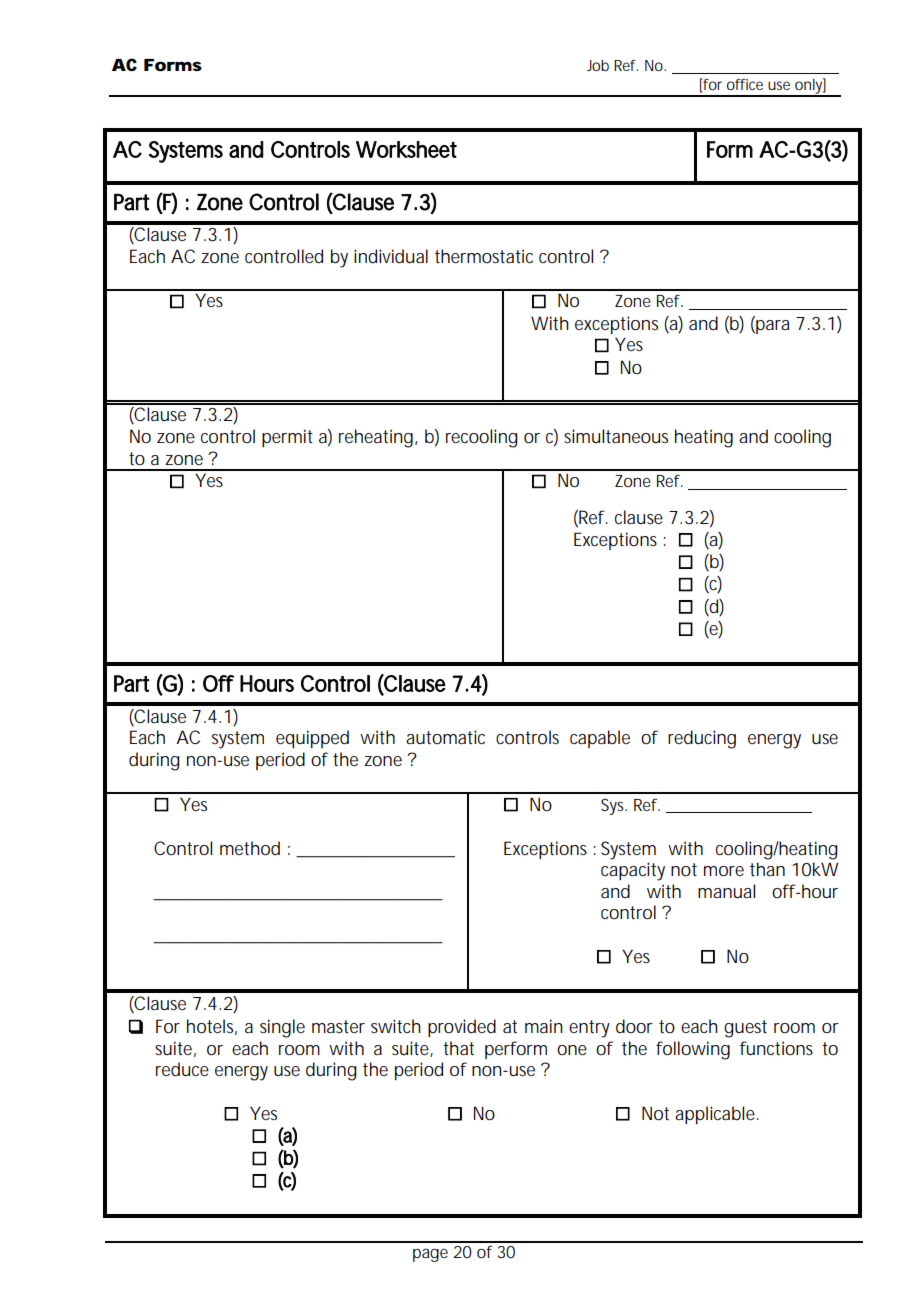 The image size is (924, 1308). What do you see at coordinates (406, 149) in the screenshot?
I see `Worksheet` at bounding box center [406, 149].
